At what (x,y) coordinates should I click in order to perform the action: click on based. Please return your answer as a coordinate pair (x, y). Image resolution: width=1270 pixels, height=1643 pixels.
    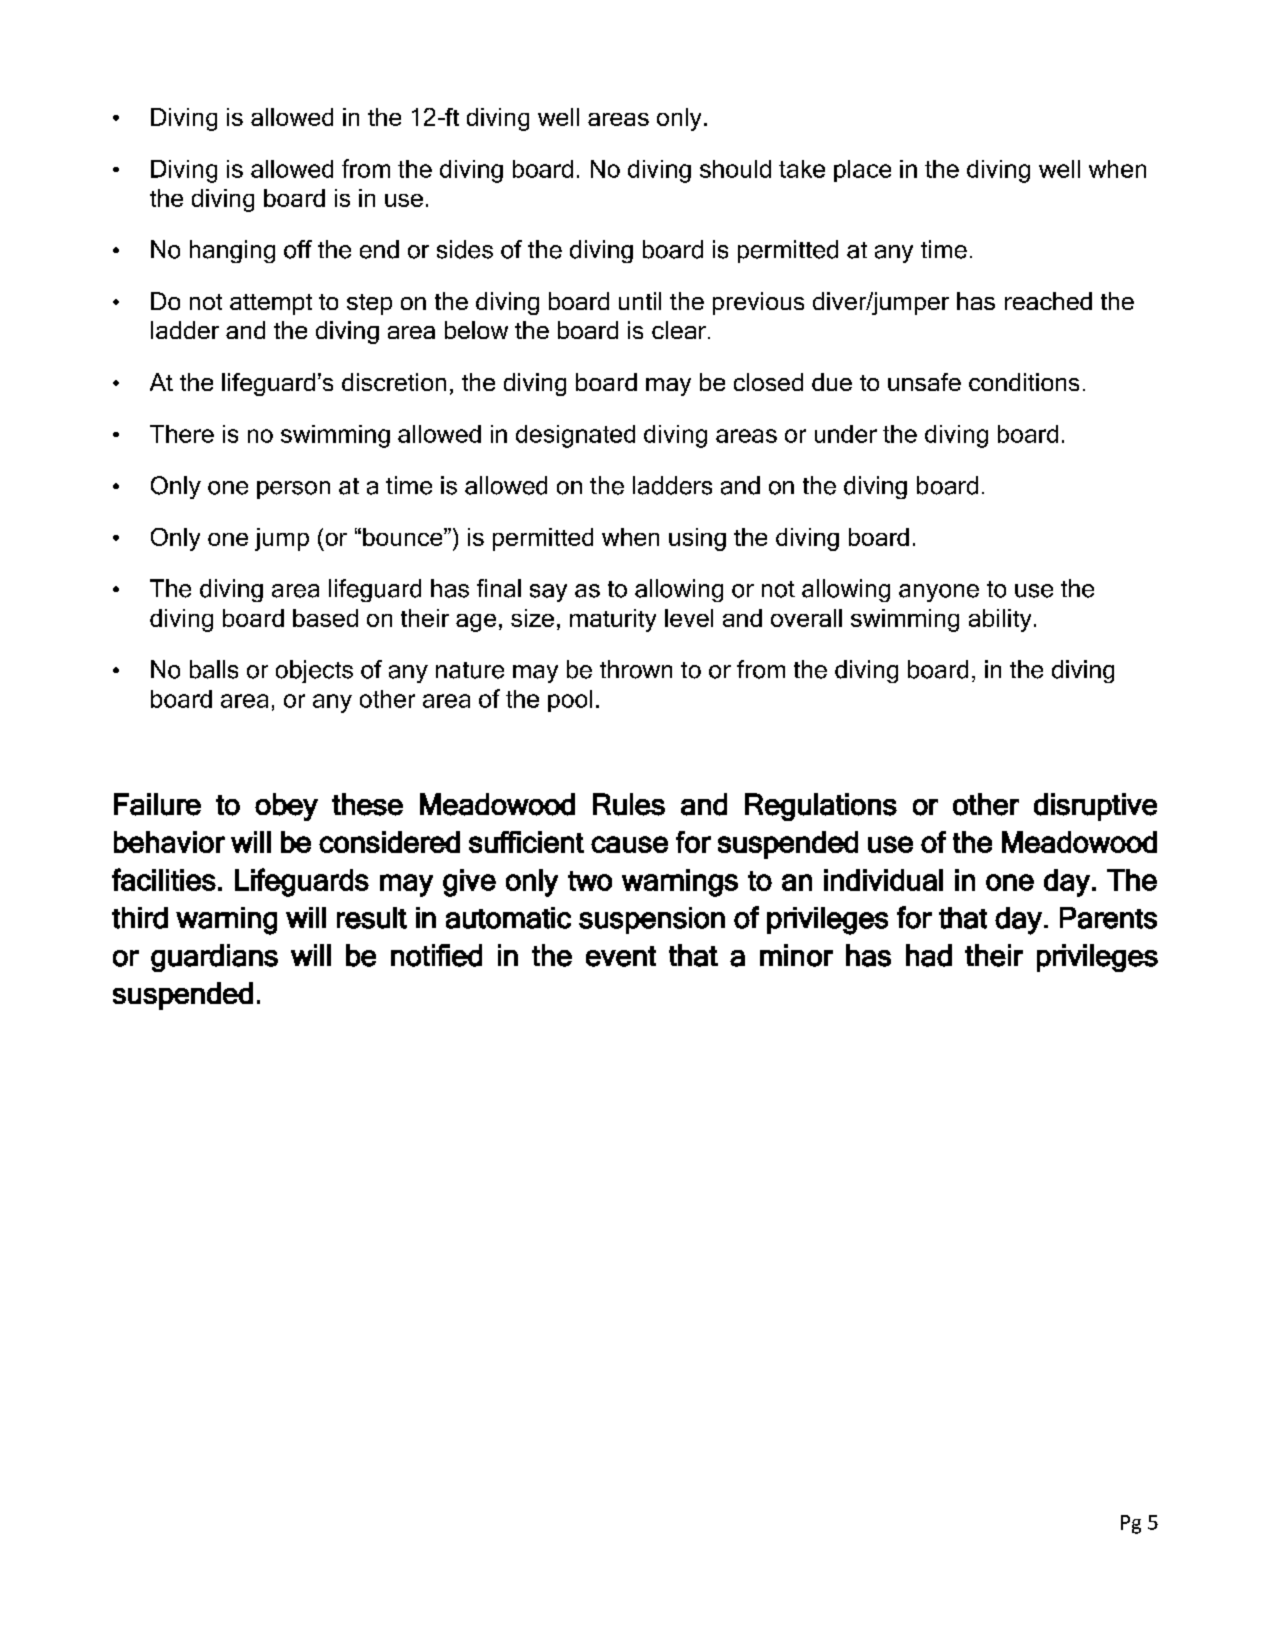
    Looking at the image, I should click on (325, 618).
